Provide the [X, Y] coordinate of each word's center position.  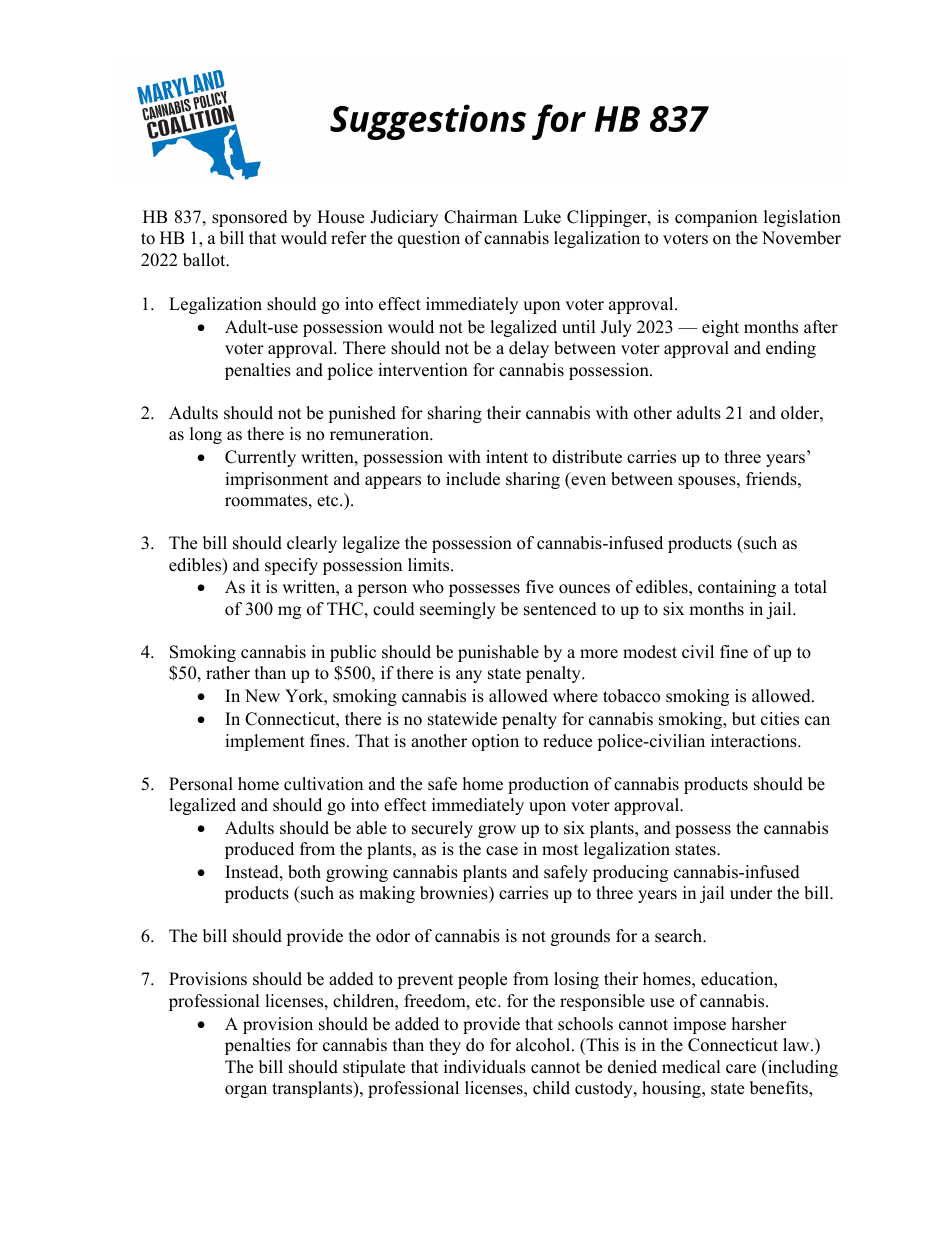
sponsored [250, 218]
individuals [485, 1067]
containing [737, 588]
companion [716, 218]
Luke [542, 217]
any [469, 676]
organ [246, 1091]
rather [228, 673]
